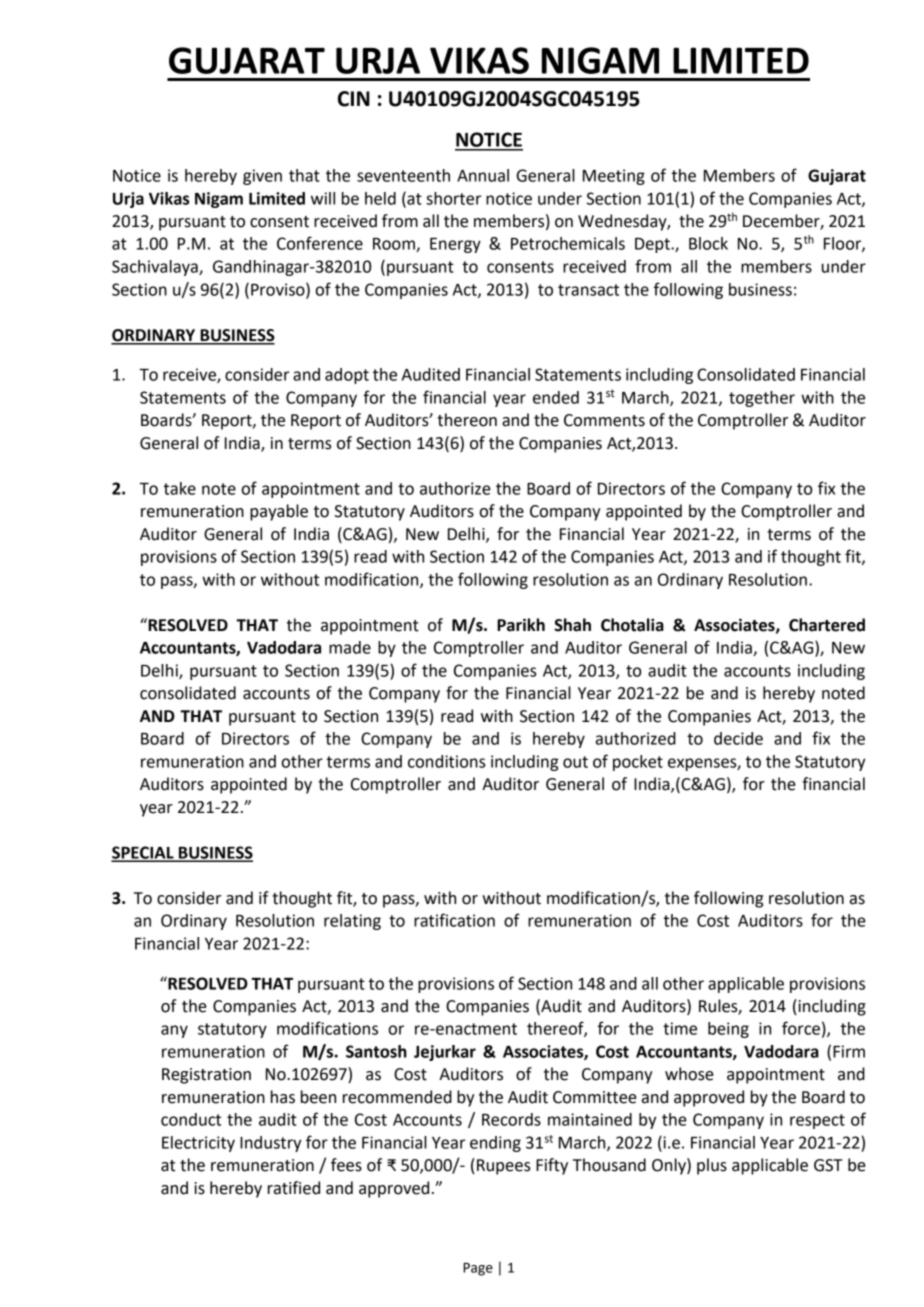 The width and height of the document is (924, 1307). I want to click on given, so click(262, 177).
